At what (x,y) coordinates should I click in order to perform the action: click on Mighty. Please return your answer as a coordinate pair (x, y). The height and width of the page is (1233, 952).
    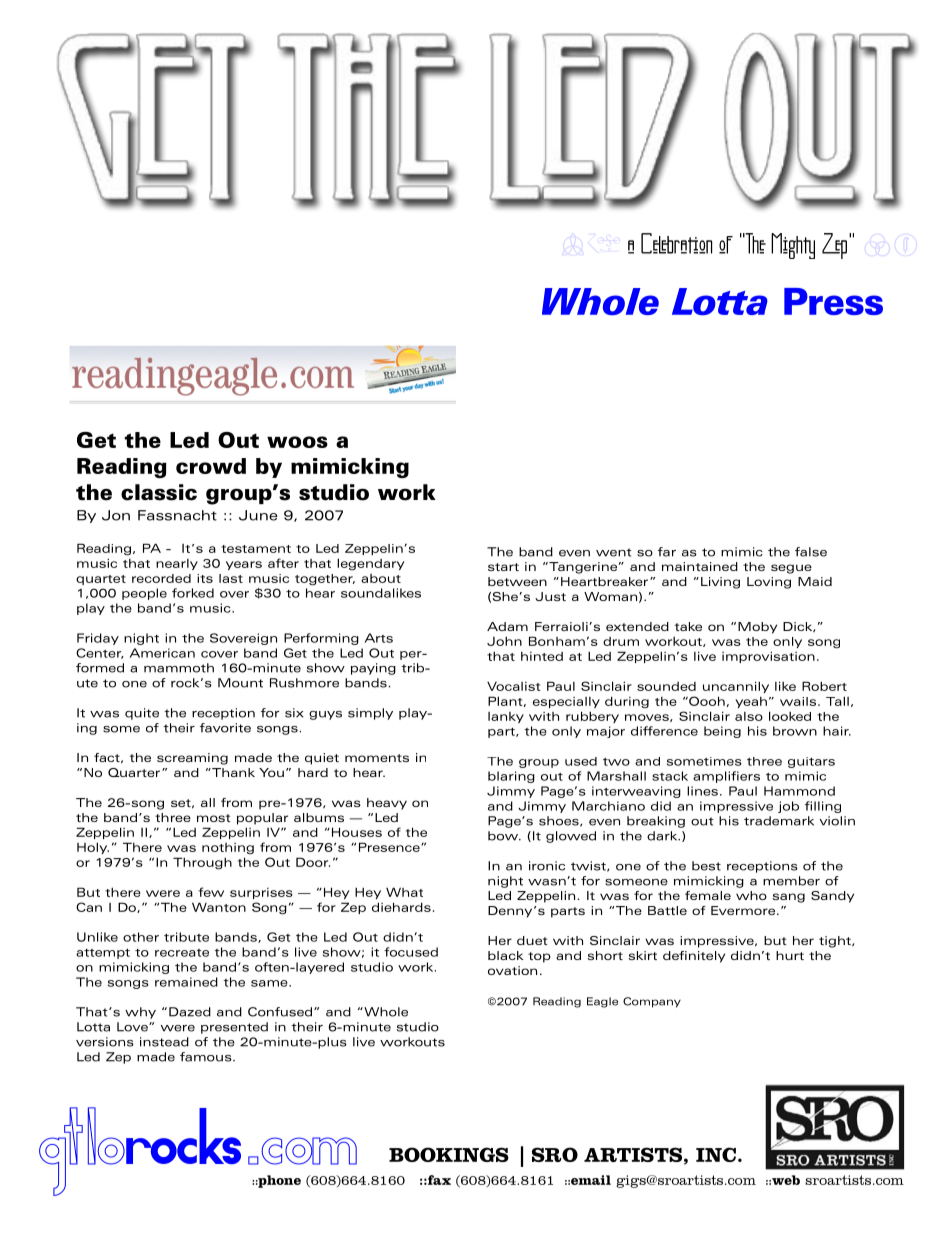
    Looking at the image, I should click on (793, 246).
